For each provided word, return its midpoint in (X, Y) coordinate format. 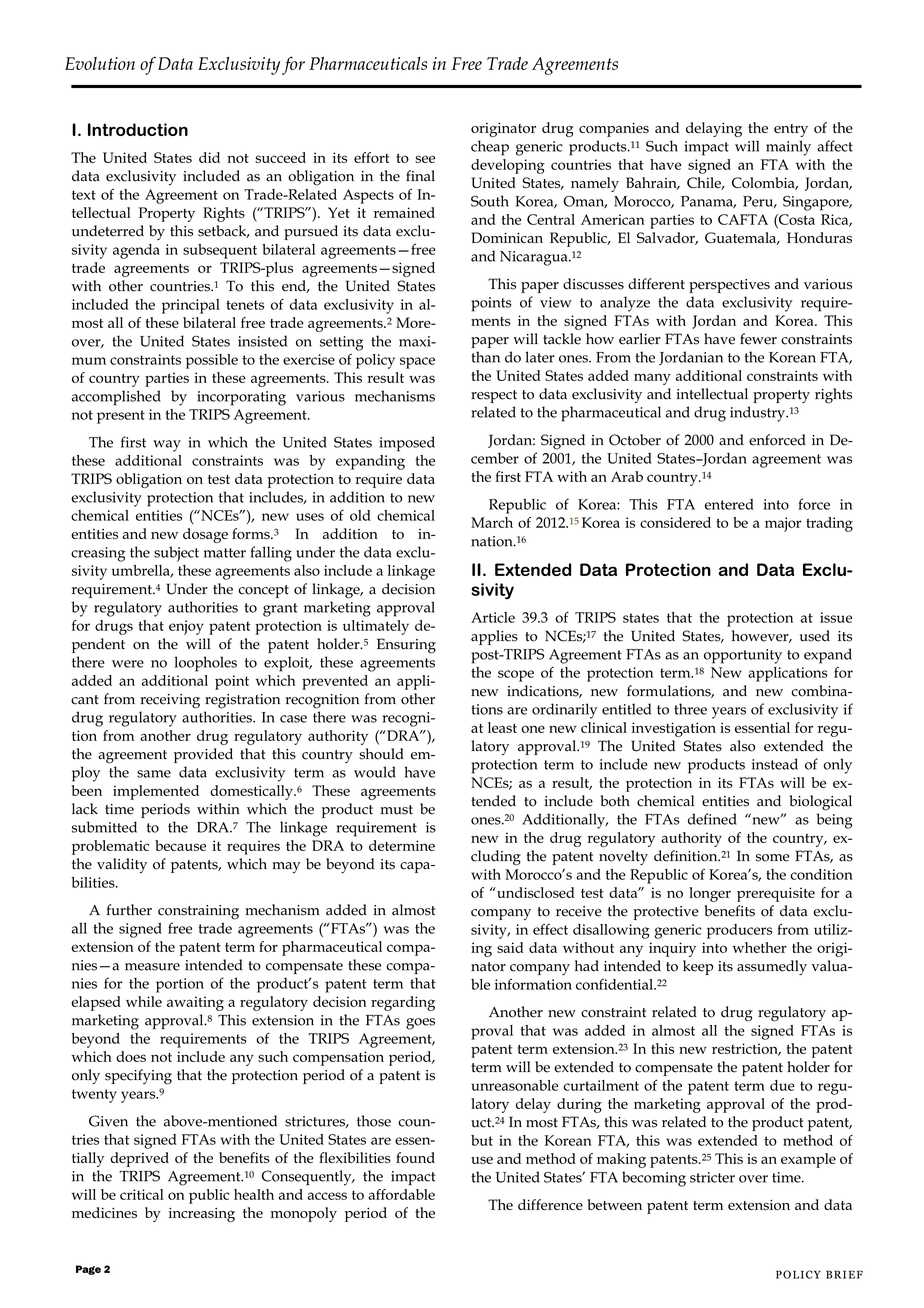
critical (142, 1194)
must (397, 810)
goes (420, 1024)
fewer (758, 339)
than (485, 357)
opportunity (743, 656)
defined (712, 819)
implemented (156, 792)
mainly (788, 148)
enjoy (186, 627)
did (209, 157)
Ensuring (406, 646)
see (425, 159)
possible (212, 361)
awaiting (195, 1003)
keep (698, 967)
